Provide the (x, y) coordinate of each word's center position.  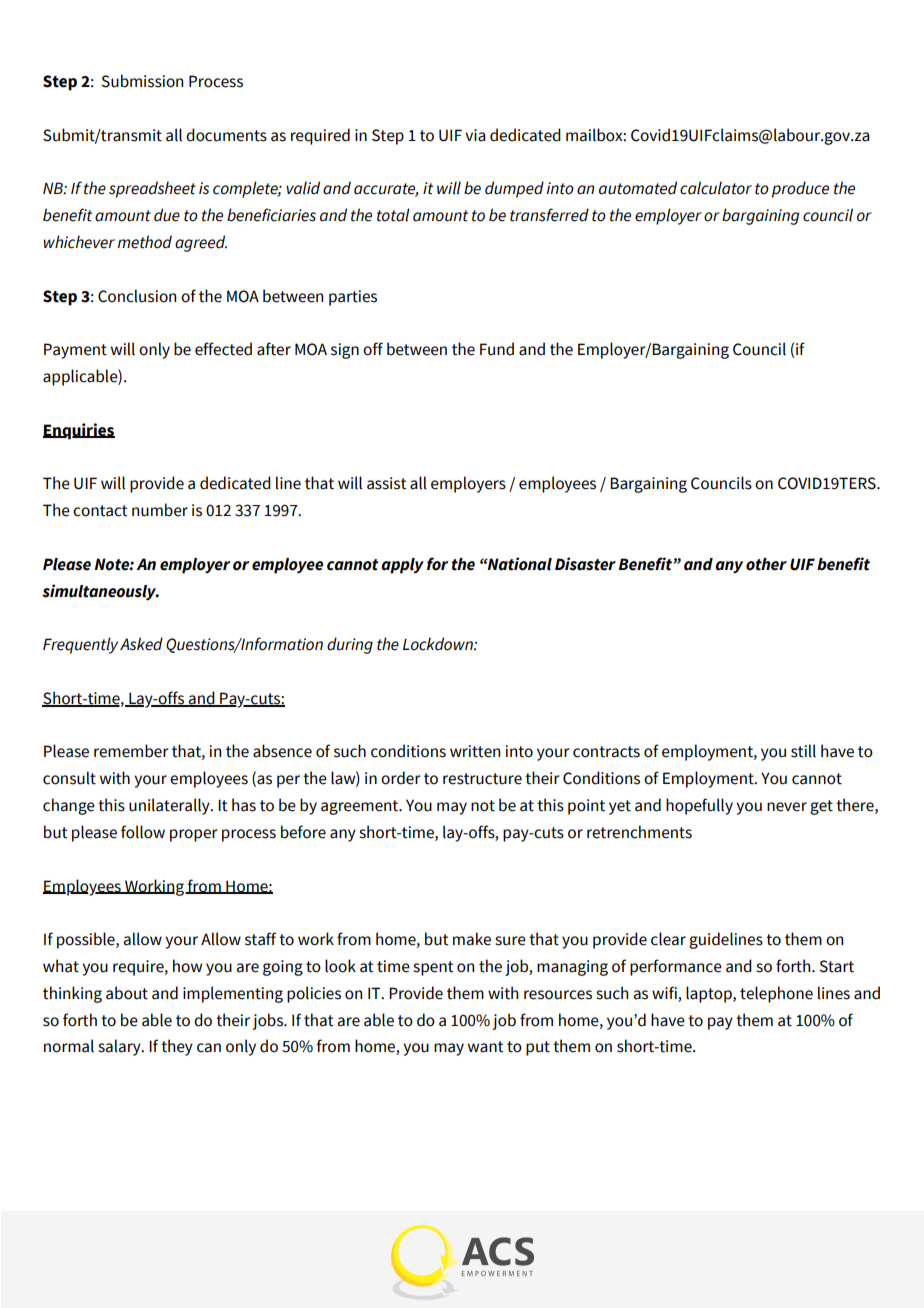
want (486, 1047)
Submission (142, 81)
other (766, 564)
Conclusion (137, 296)
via (475, 135)
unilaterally (170, 806)
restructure (482, 779)
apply (402, 566)
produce (800, 189)
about (127, 993)
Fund (497, 349)
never (787, 807)
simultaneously (100, 592)
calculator (716, 188)
